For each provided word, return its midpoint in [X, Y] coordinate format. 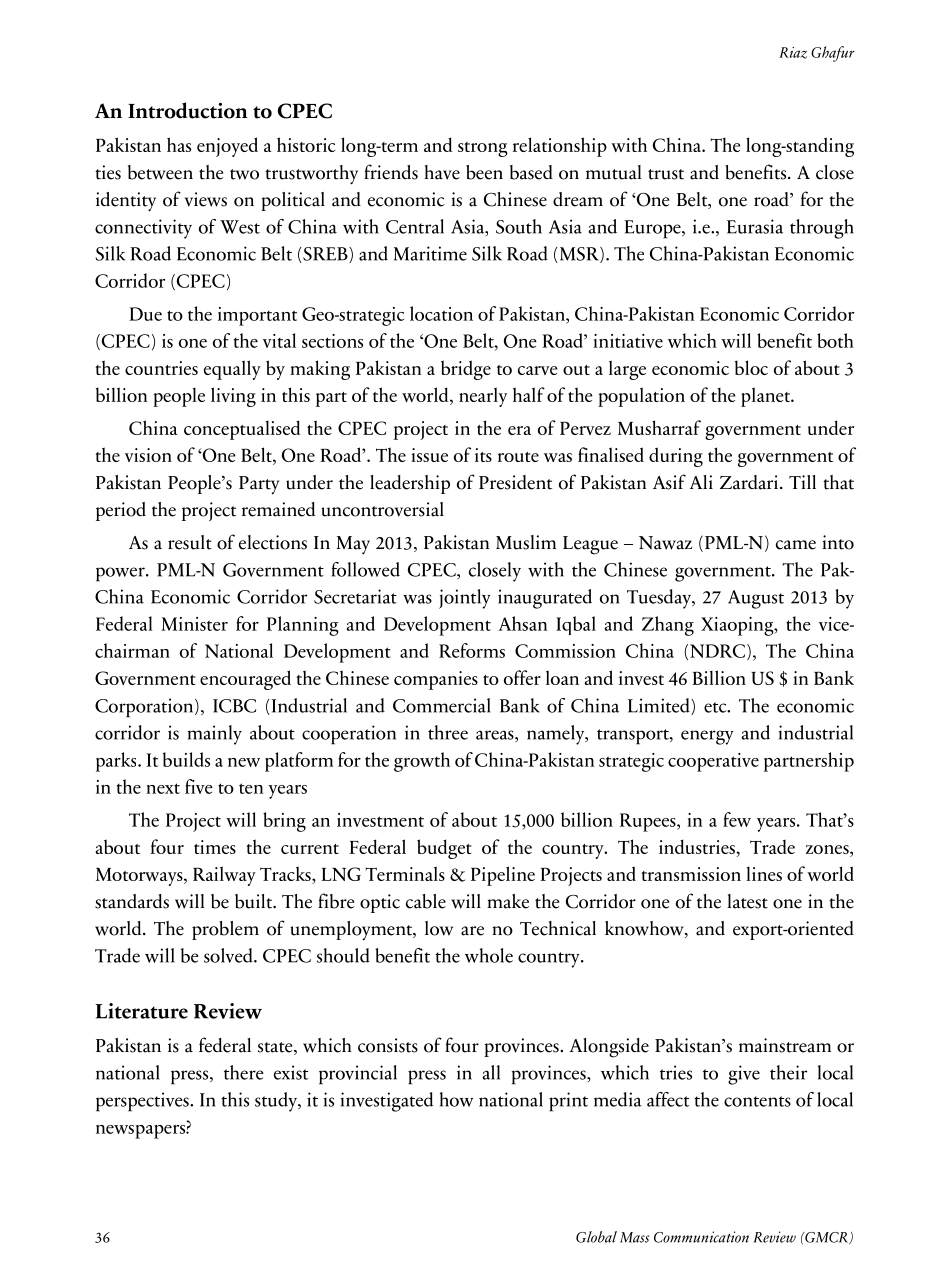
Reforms [472, 650]
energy [707, 737]
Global [596, 1237]
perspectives [143, 1102]
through [822, 229]
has [179, 144]
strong [483, 149]
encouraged [245, 680]
